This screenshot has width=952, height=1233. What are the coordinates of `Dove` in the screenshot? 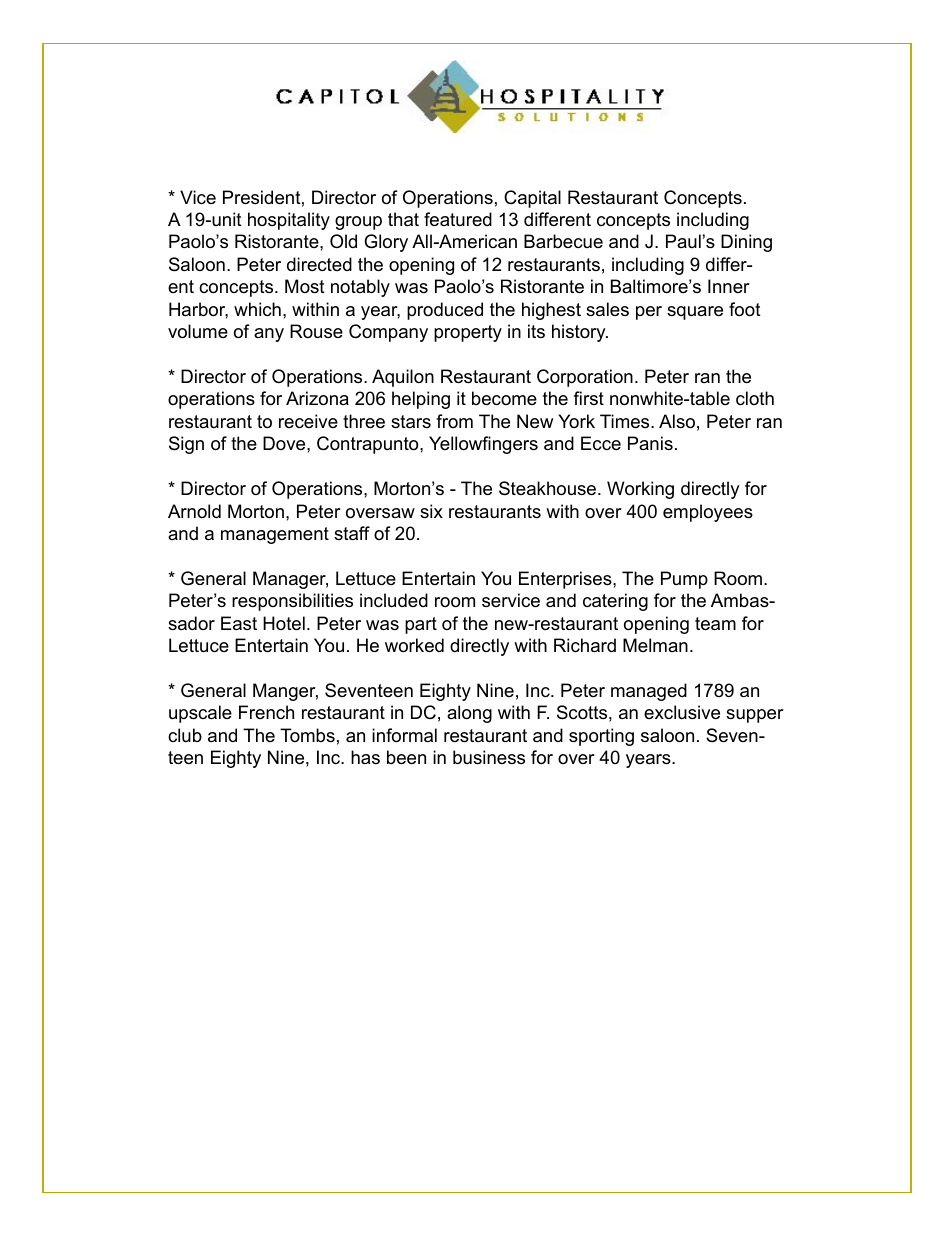 It's located at (285, 443).
